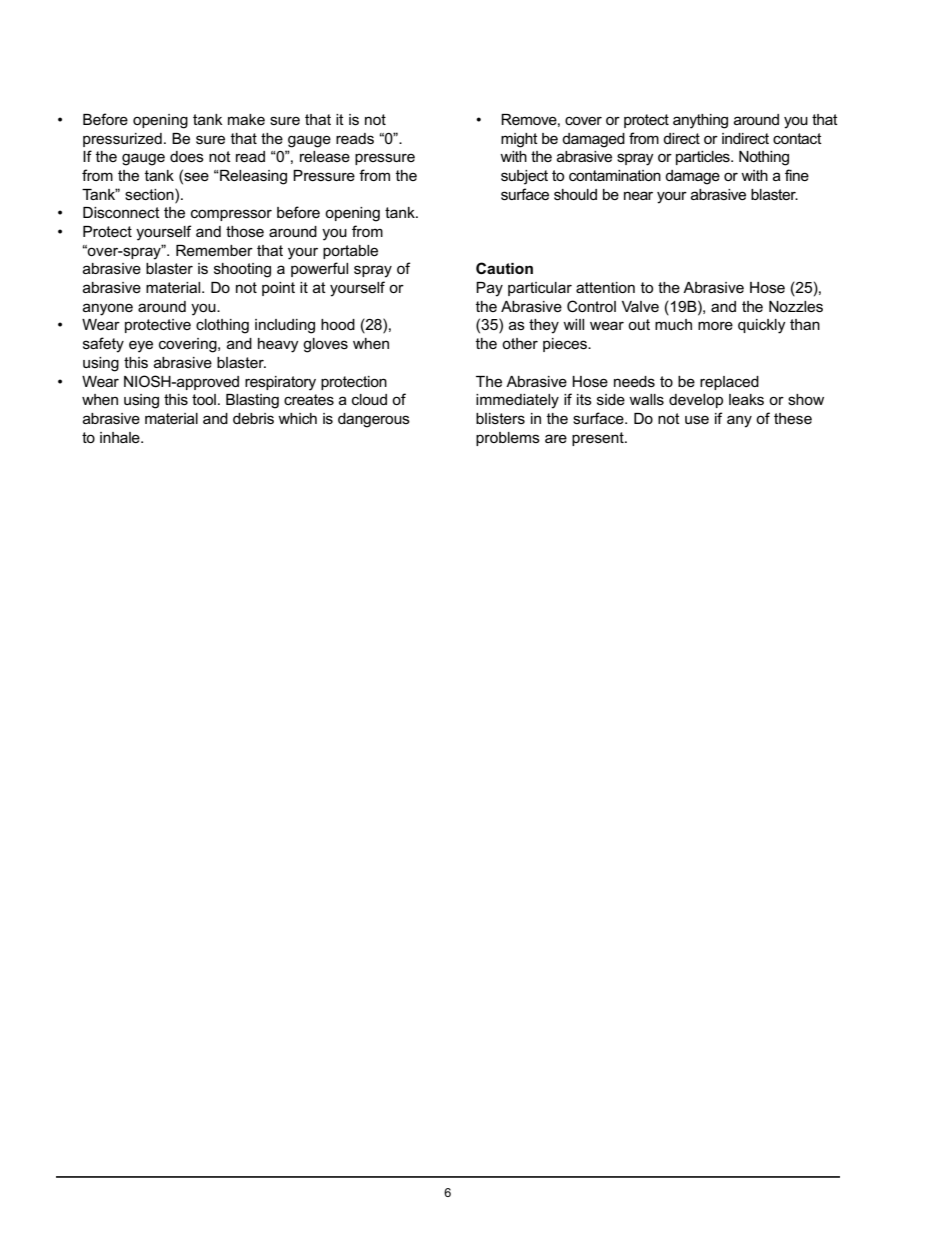  What do you see at coordinates (214, 250) in the image?
I see `Remember` at bounding box center [214, 250].
